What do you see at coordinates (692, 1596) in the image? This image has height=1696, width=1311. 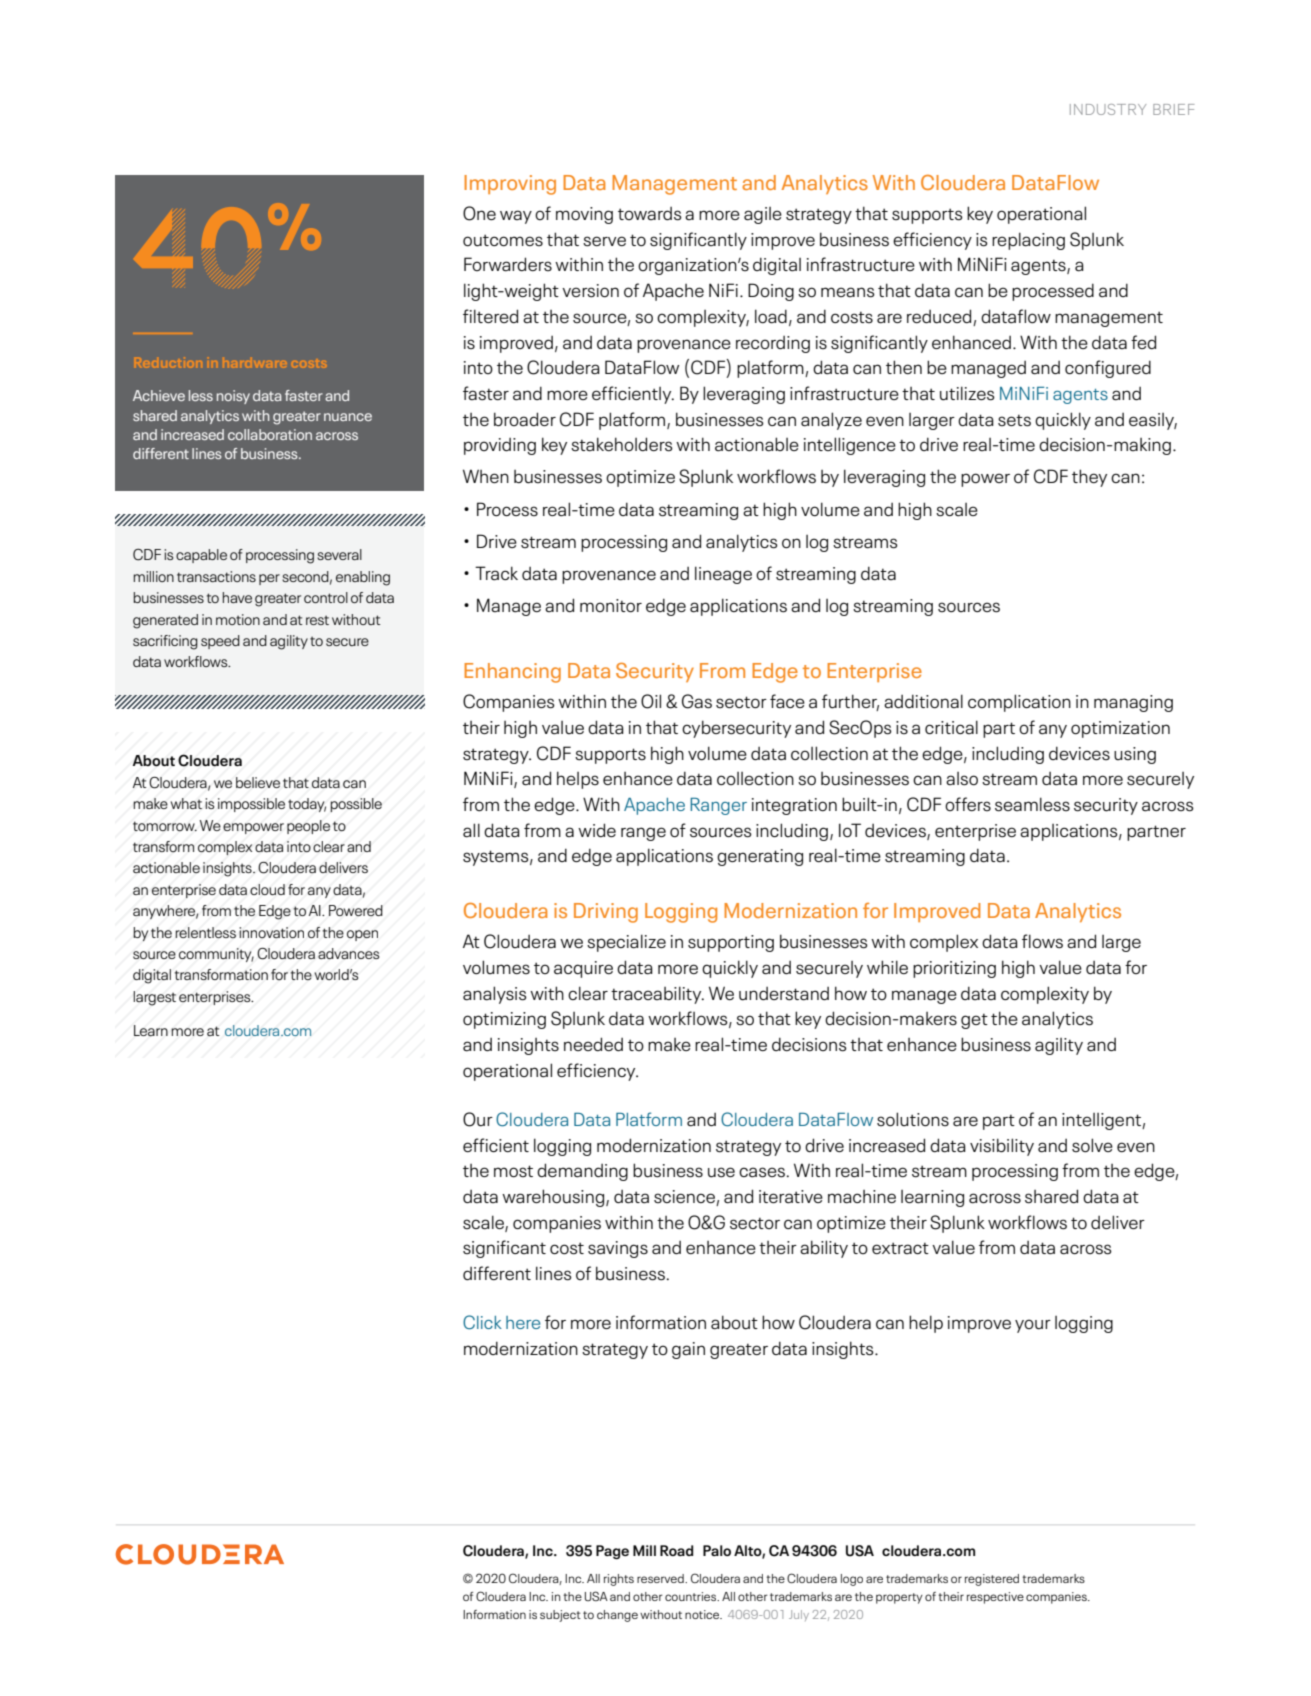 I see `countries` at bounding box center [692, 1596].
